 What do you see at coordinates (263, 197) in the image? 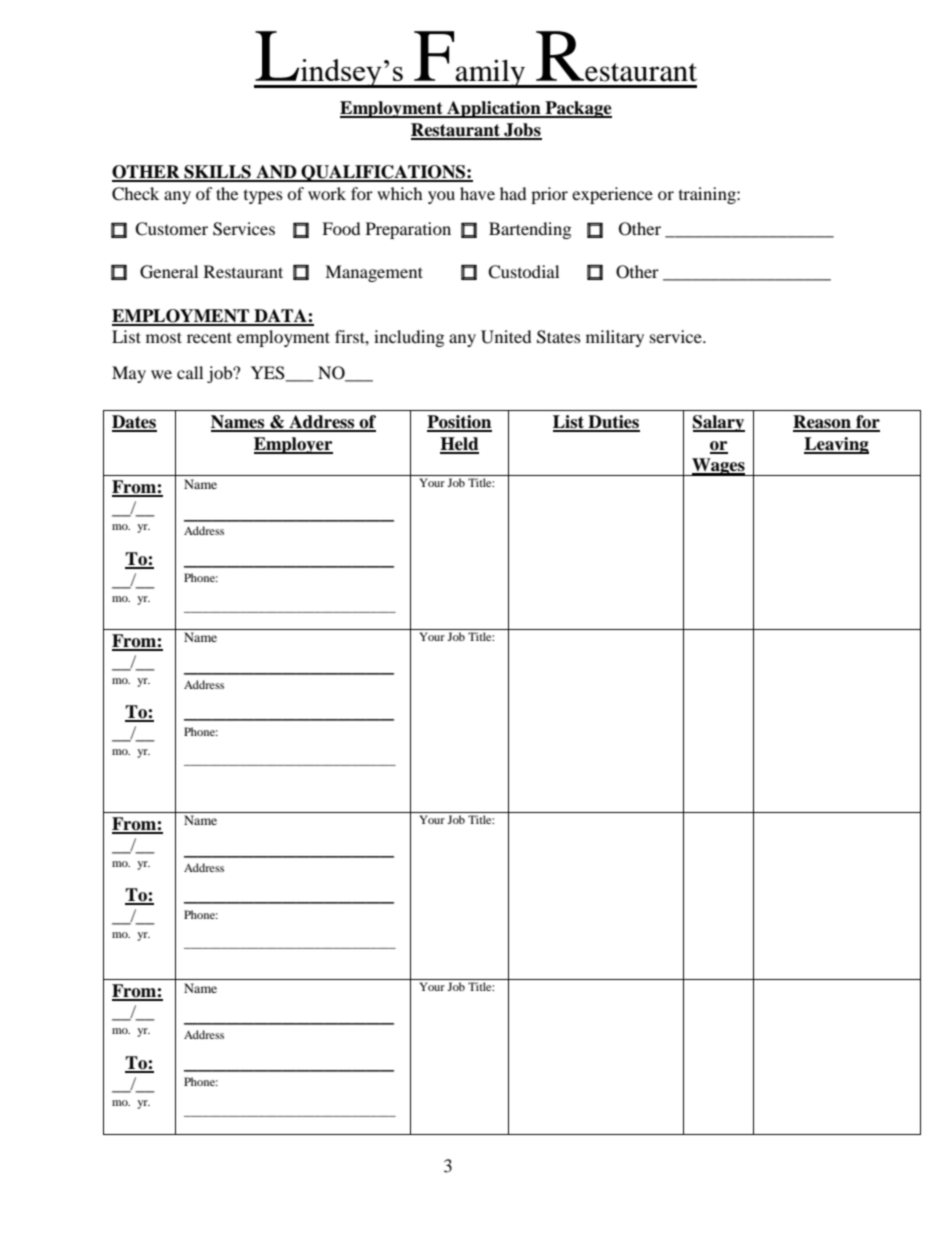
I see `types` at bounding box center [263, 197].
